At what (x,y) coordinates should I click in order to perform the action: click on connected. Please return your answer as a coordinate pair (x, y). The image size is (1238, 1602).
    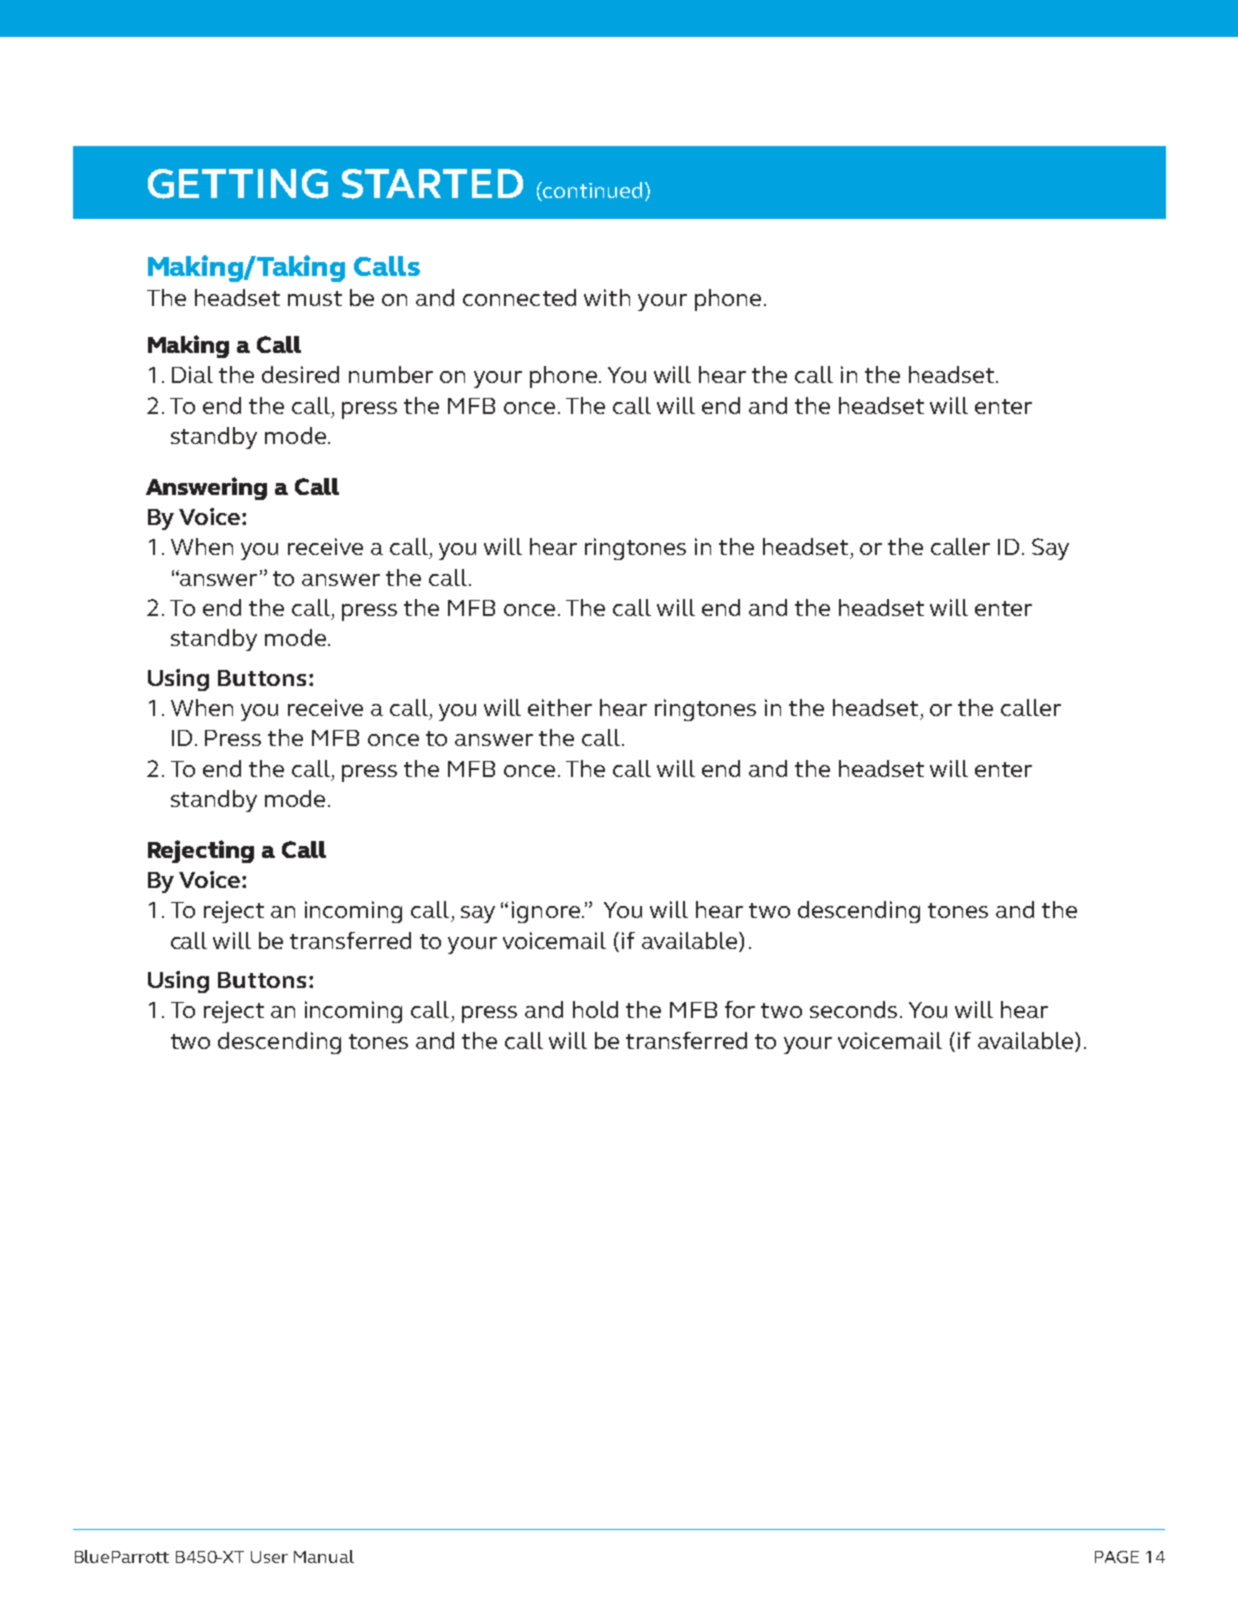
    Looking at the image, I should click on (519, 297).
